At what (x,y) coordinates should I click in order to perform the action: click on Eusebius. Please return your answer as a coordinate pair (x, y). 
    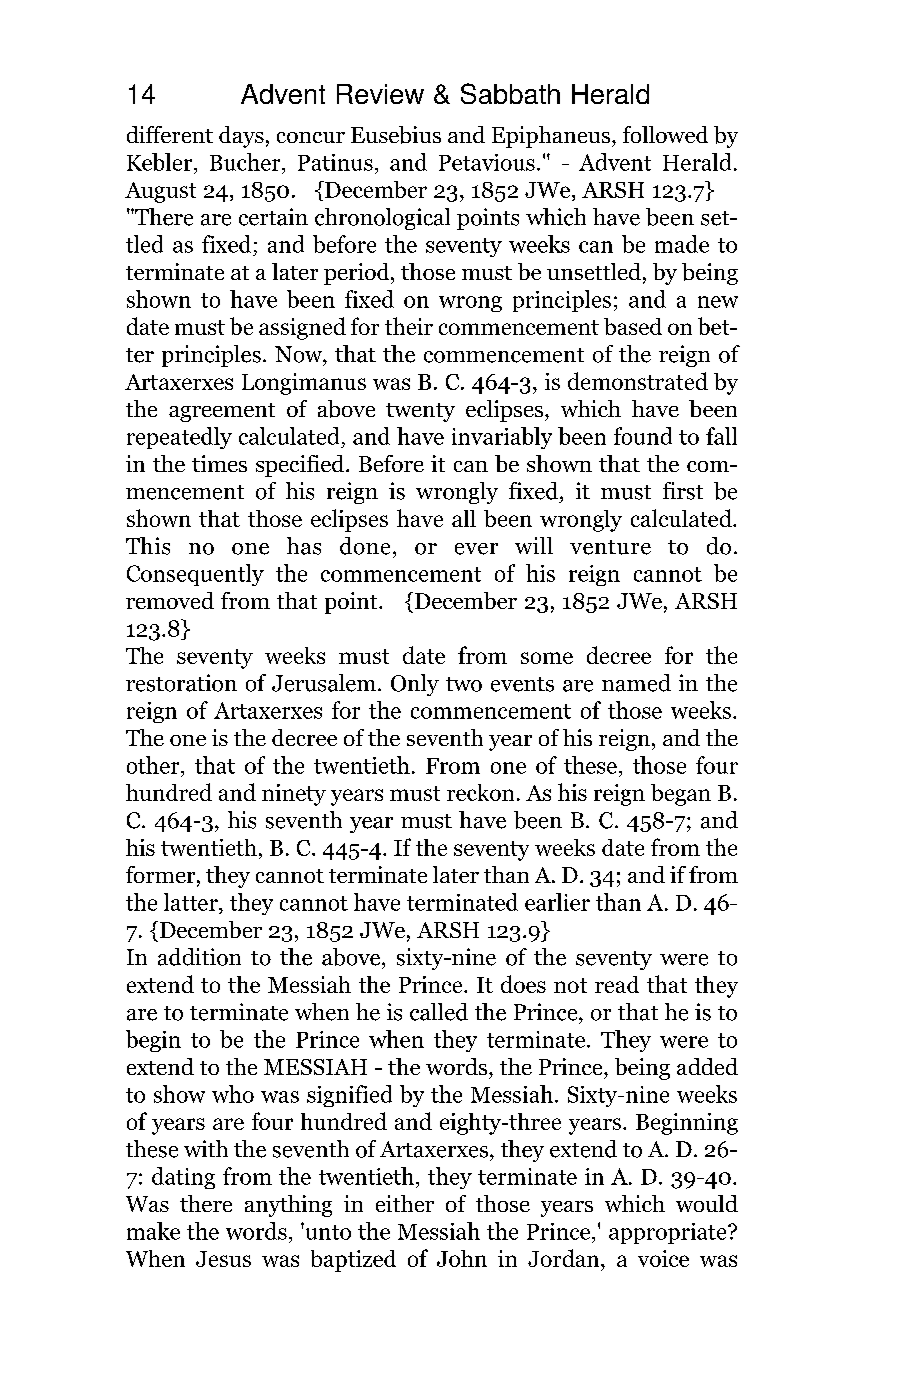
    Looking at the image, I should click on (396, 135).
